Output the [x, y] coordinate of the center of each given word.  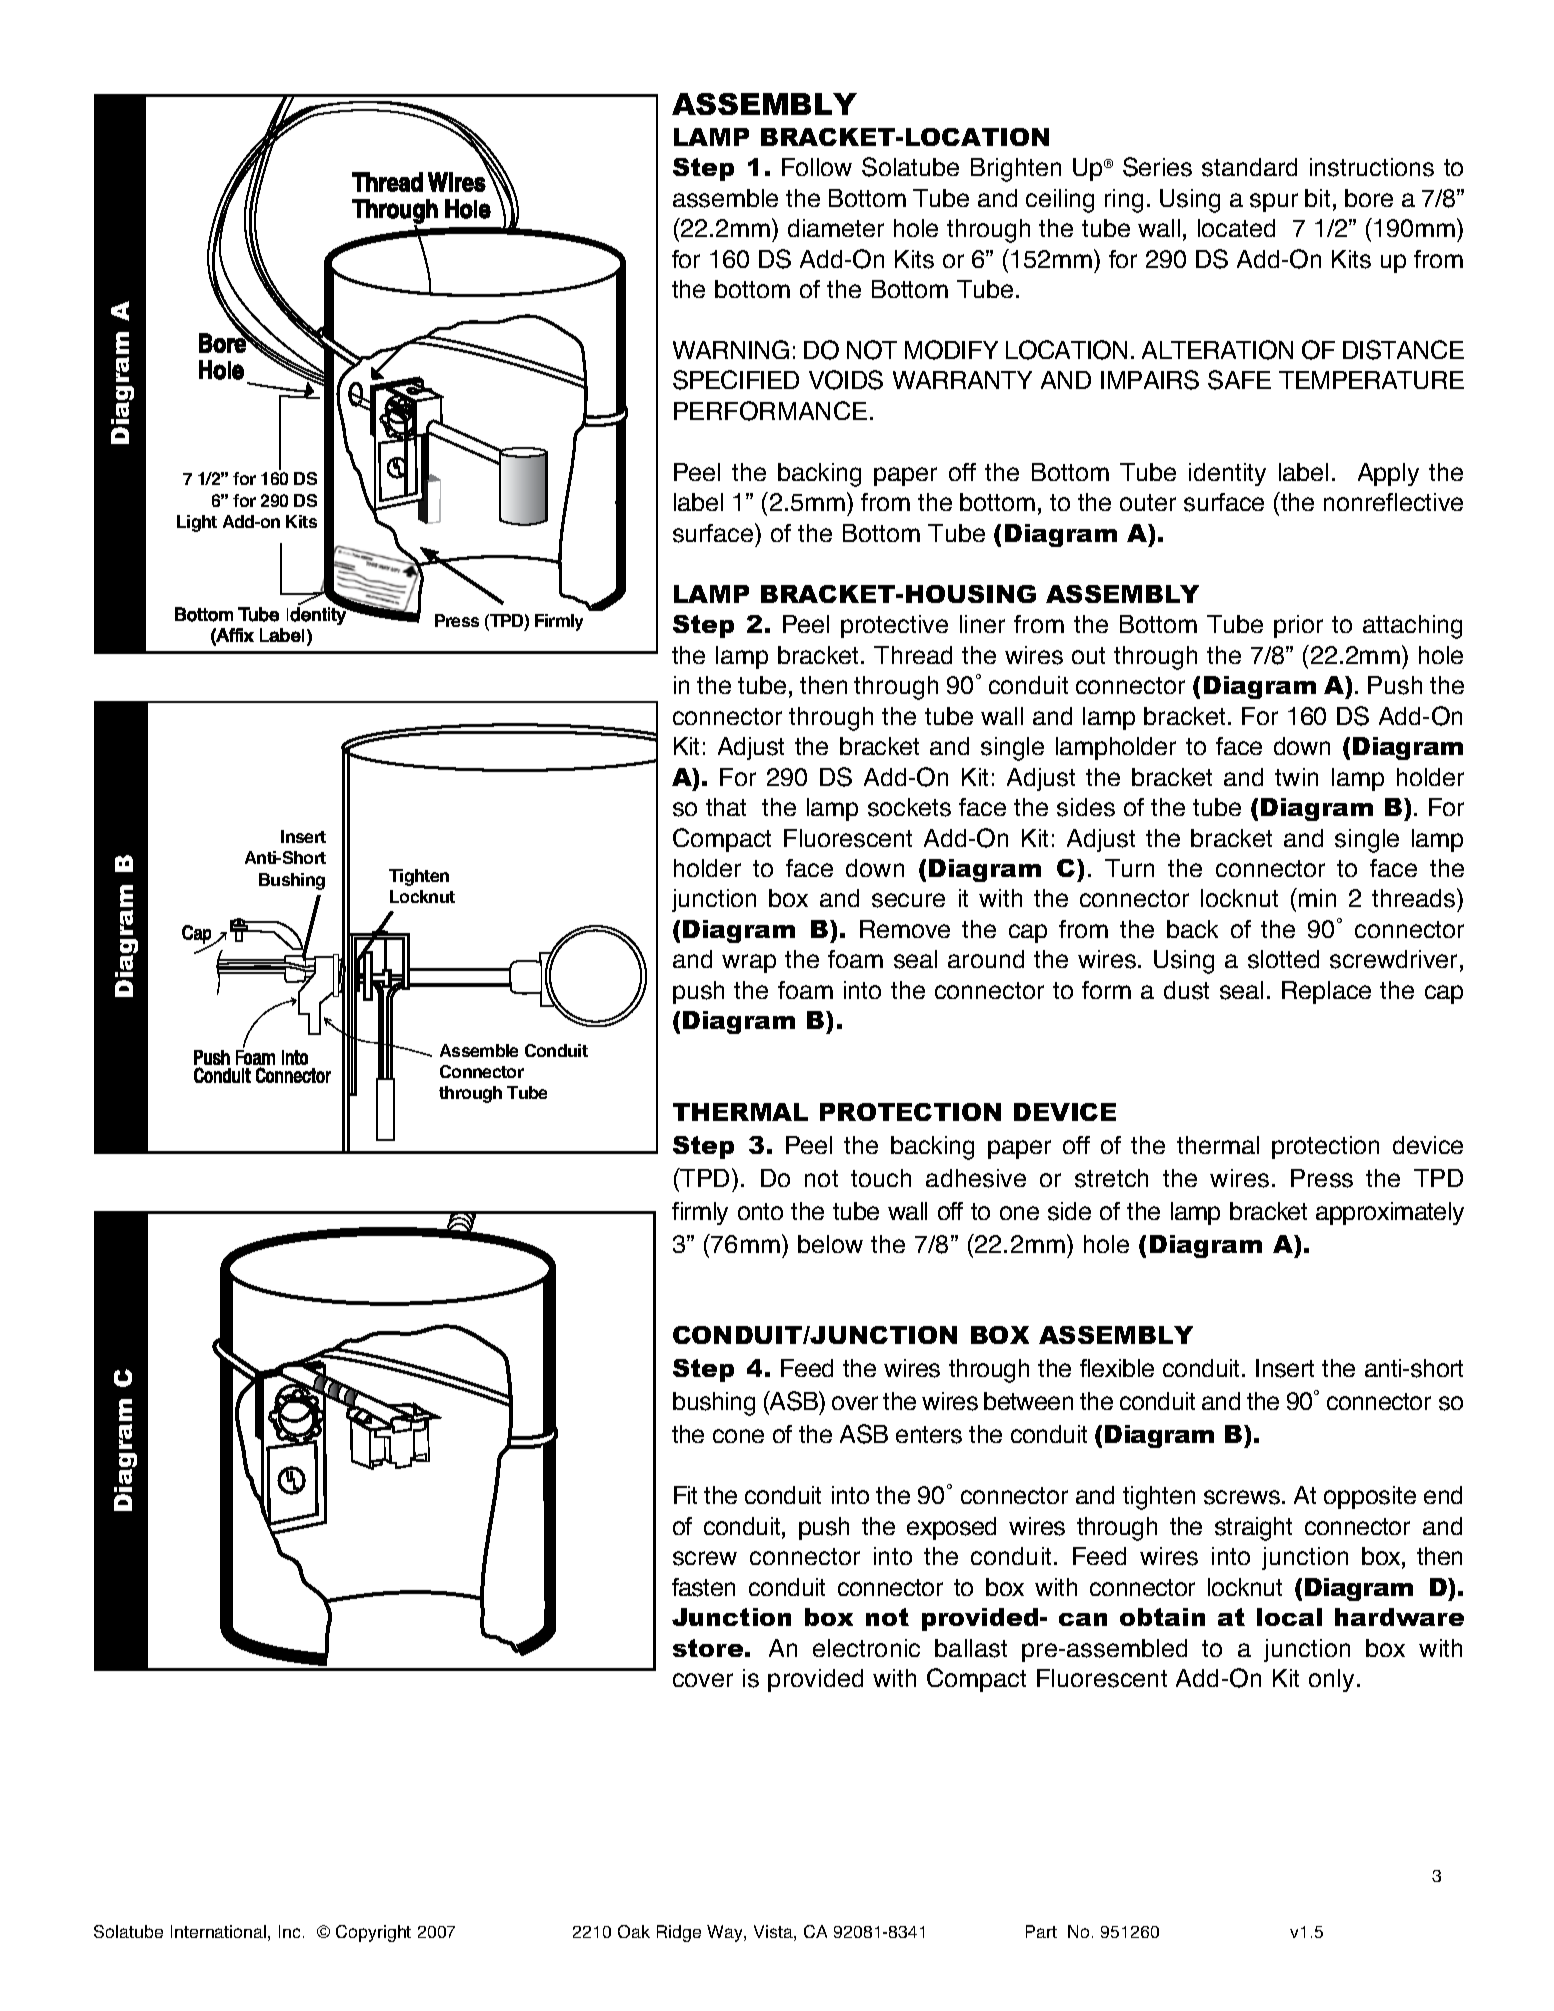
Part [1041, 1931]
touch [881, 1178]
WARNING [731, 349]
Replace [1326, 992]
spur [1274, 202]
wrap [749, 963]
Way [726, 1933]
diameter [836, 228]
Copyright [373, 1933]
